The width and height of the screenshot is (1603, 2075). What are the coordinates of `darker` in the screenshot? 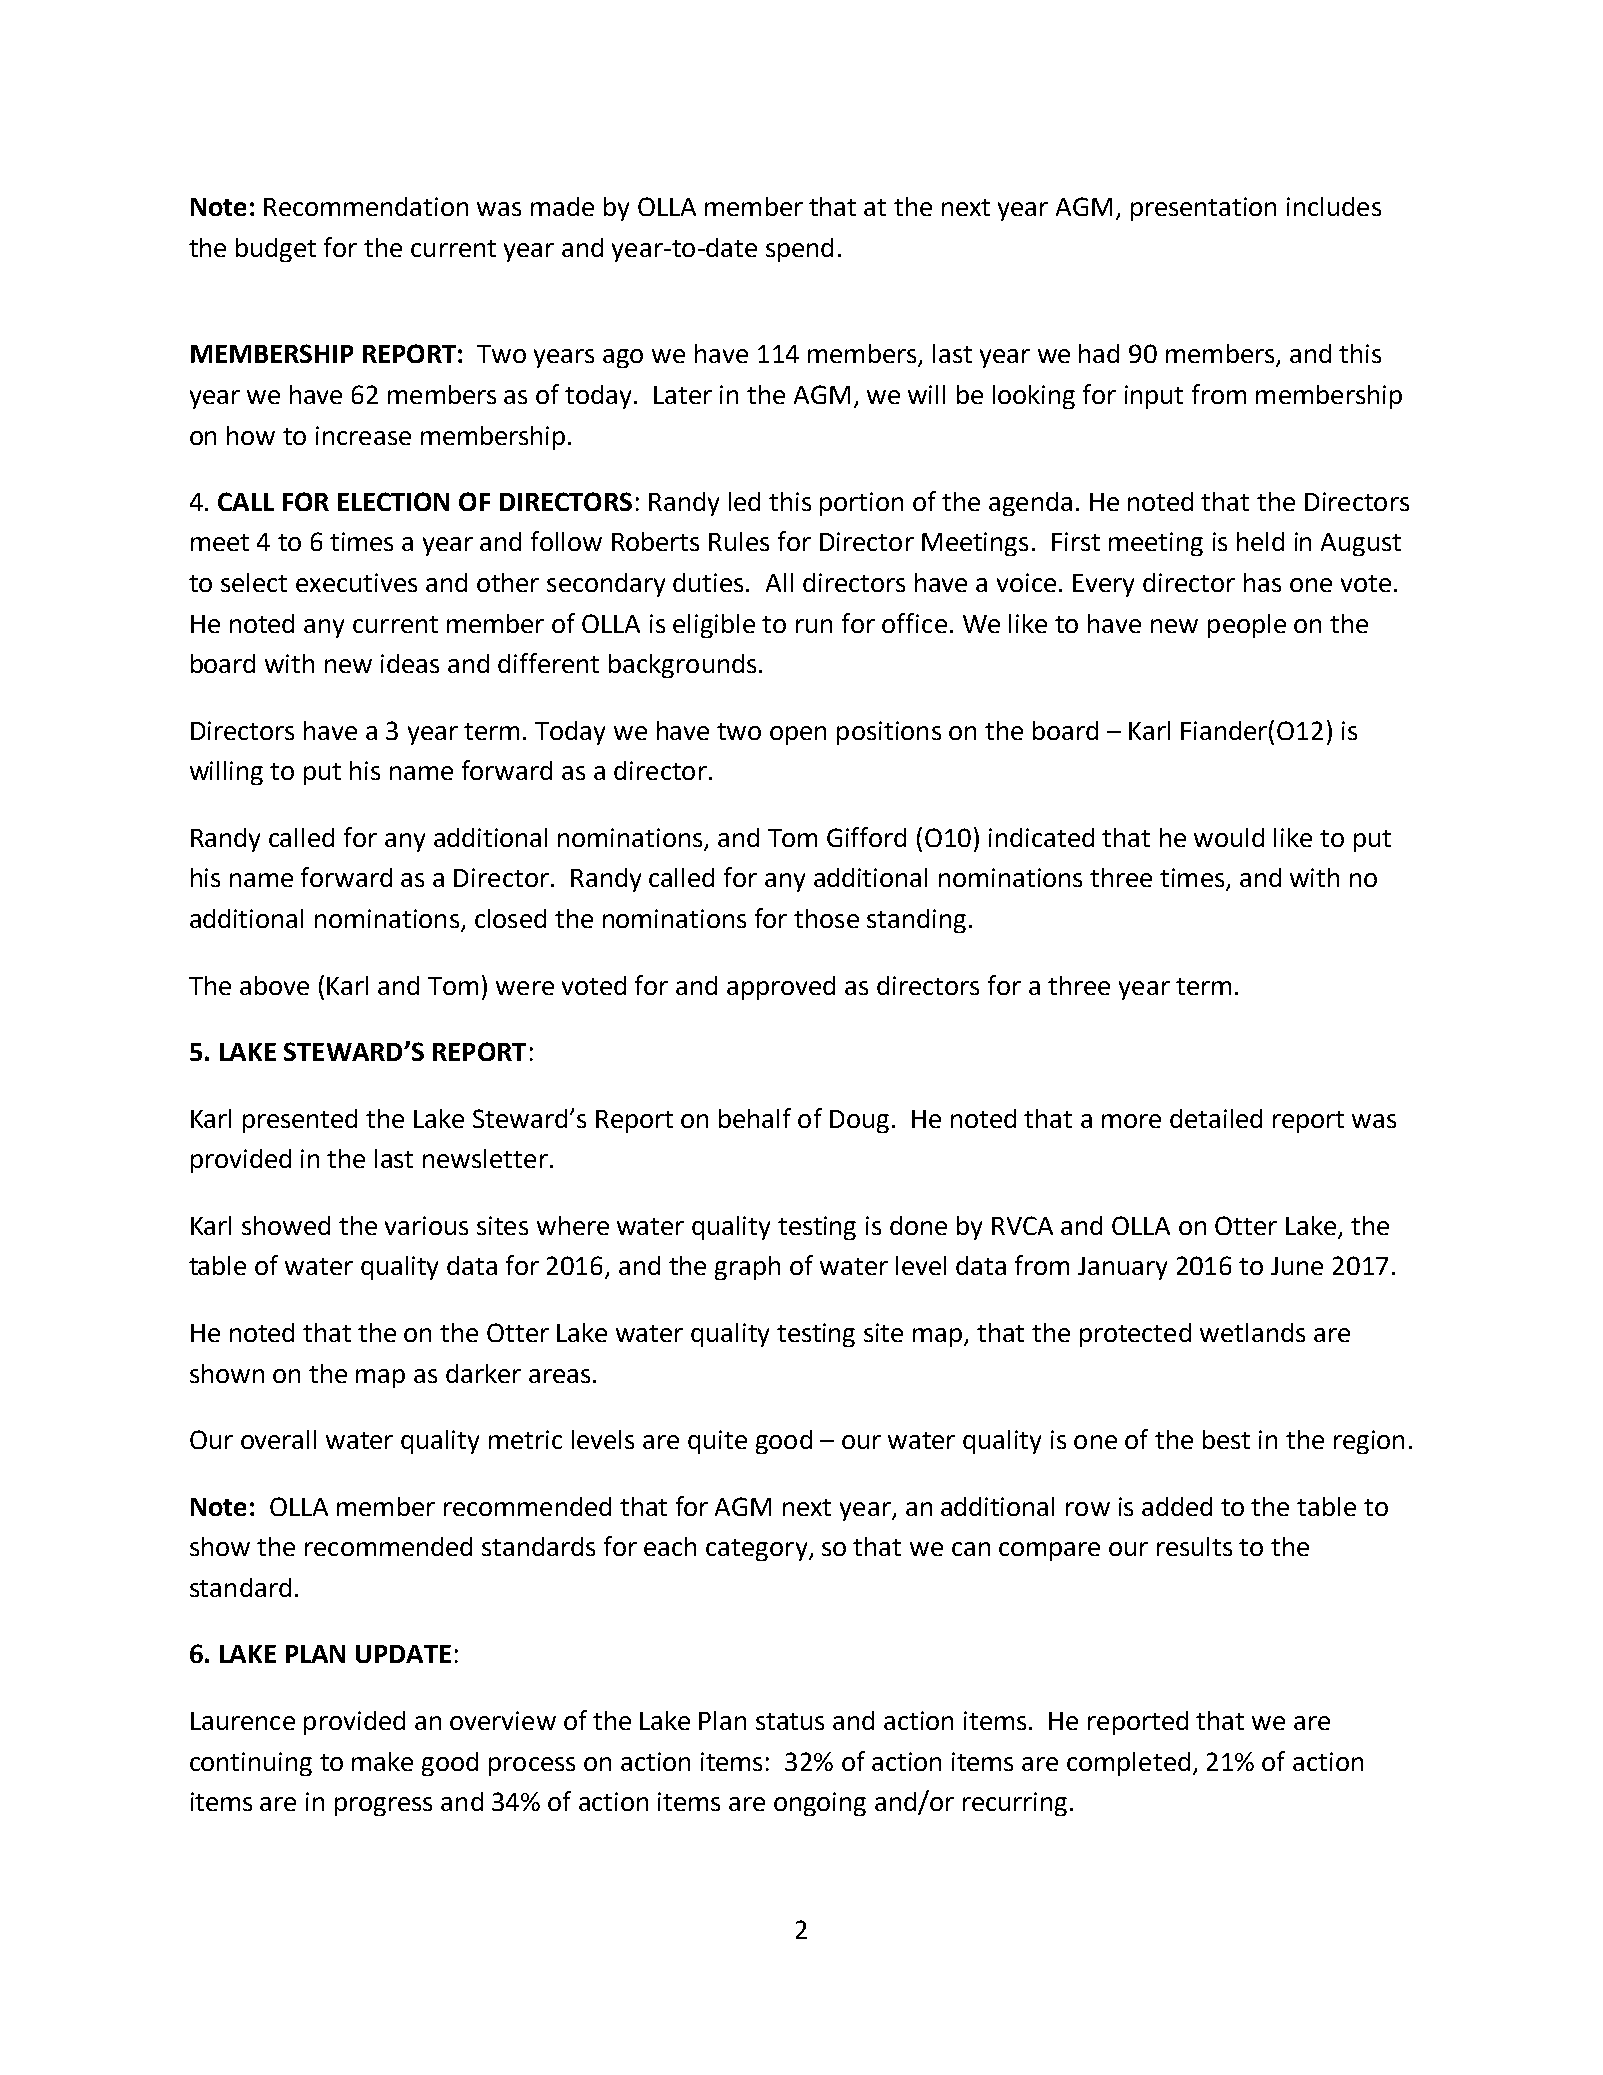 It's located at (483, 1373).
